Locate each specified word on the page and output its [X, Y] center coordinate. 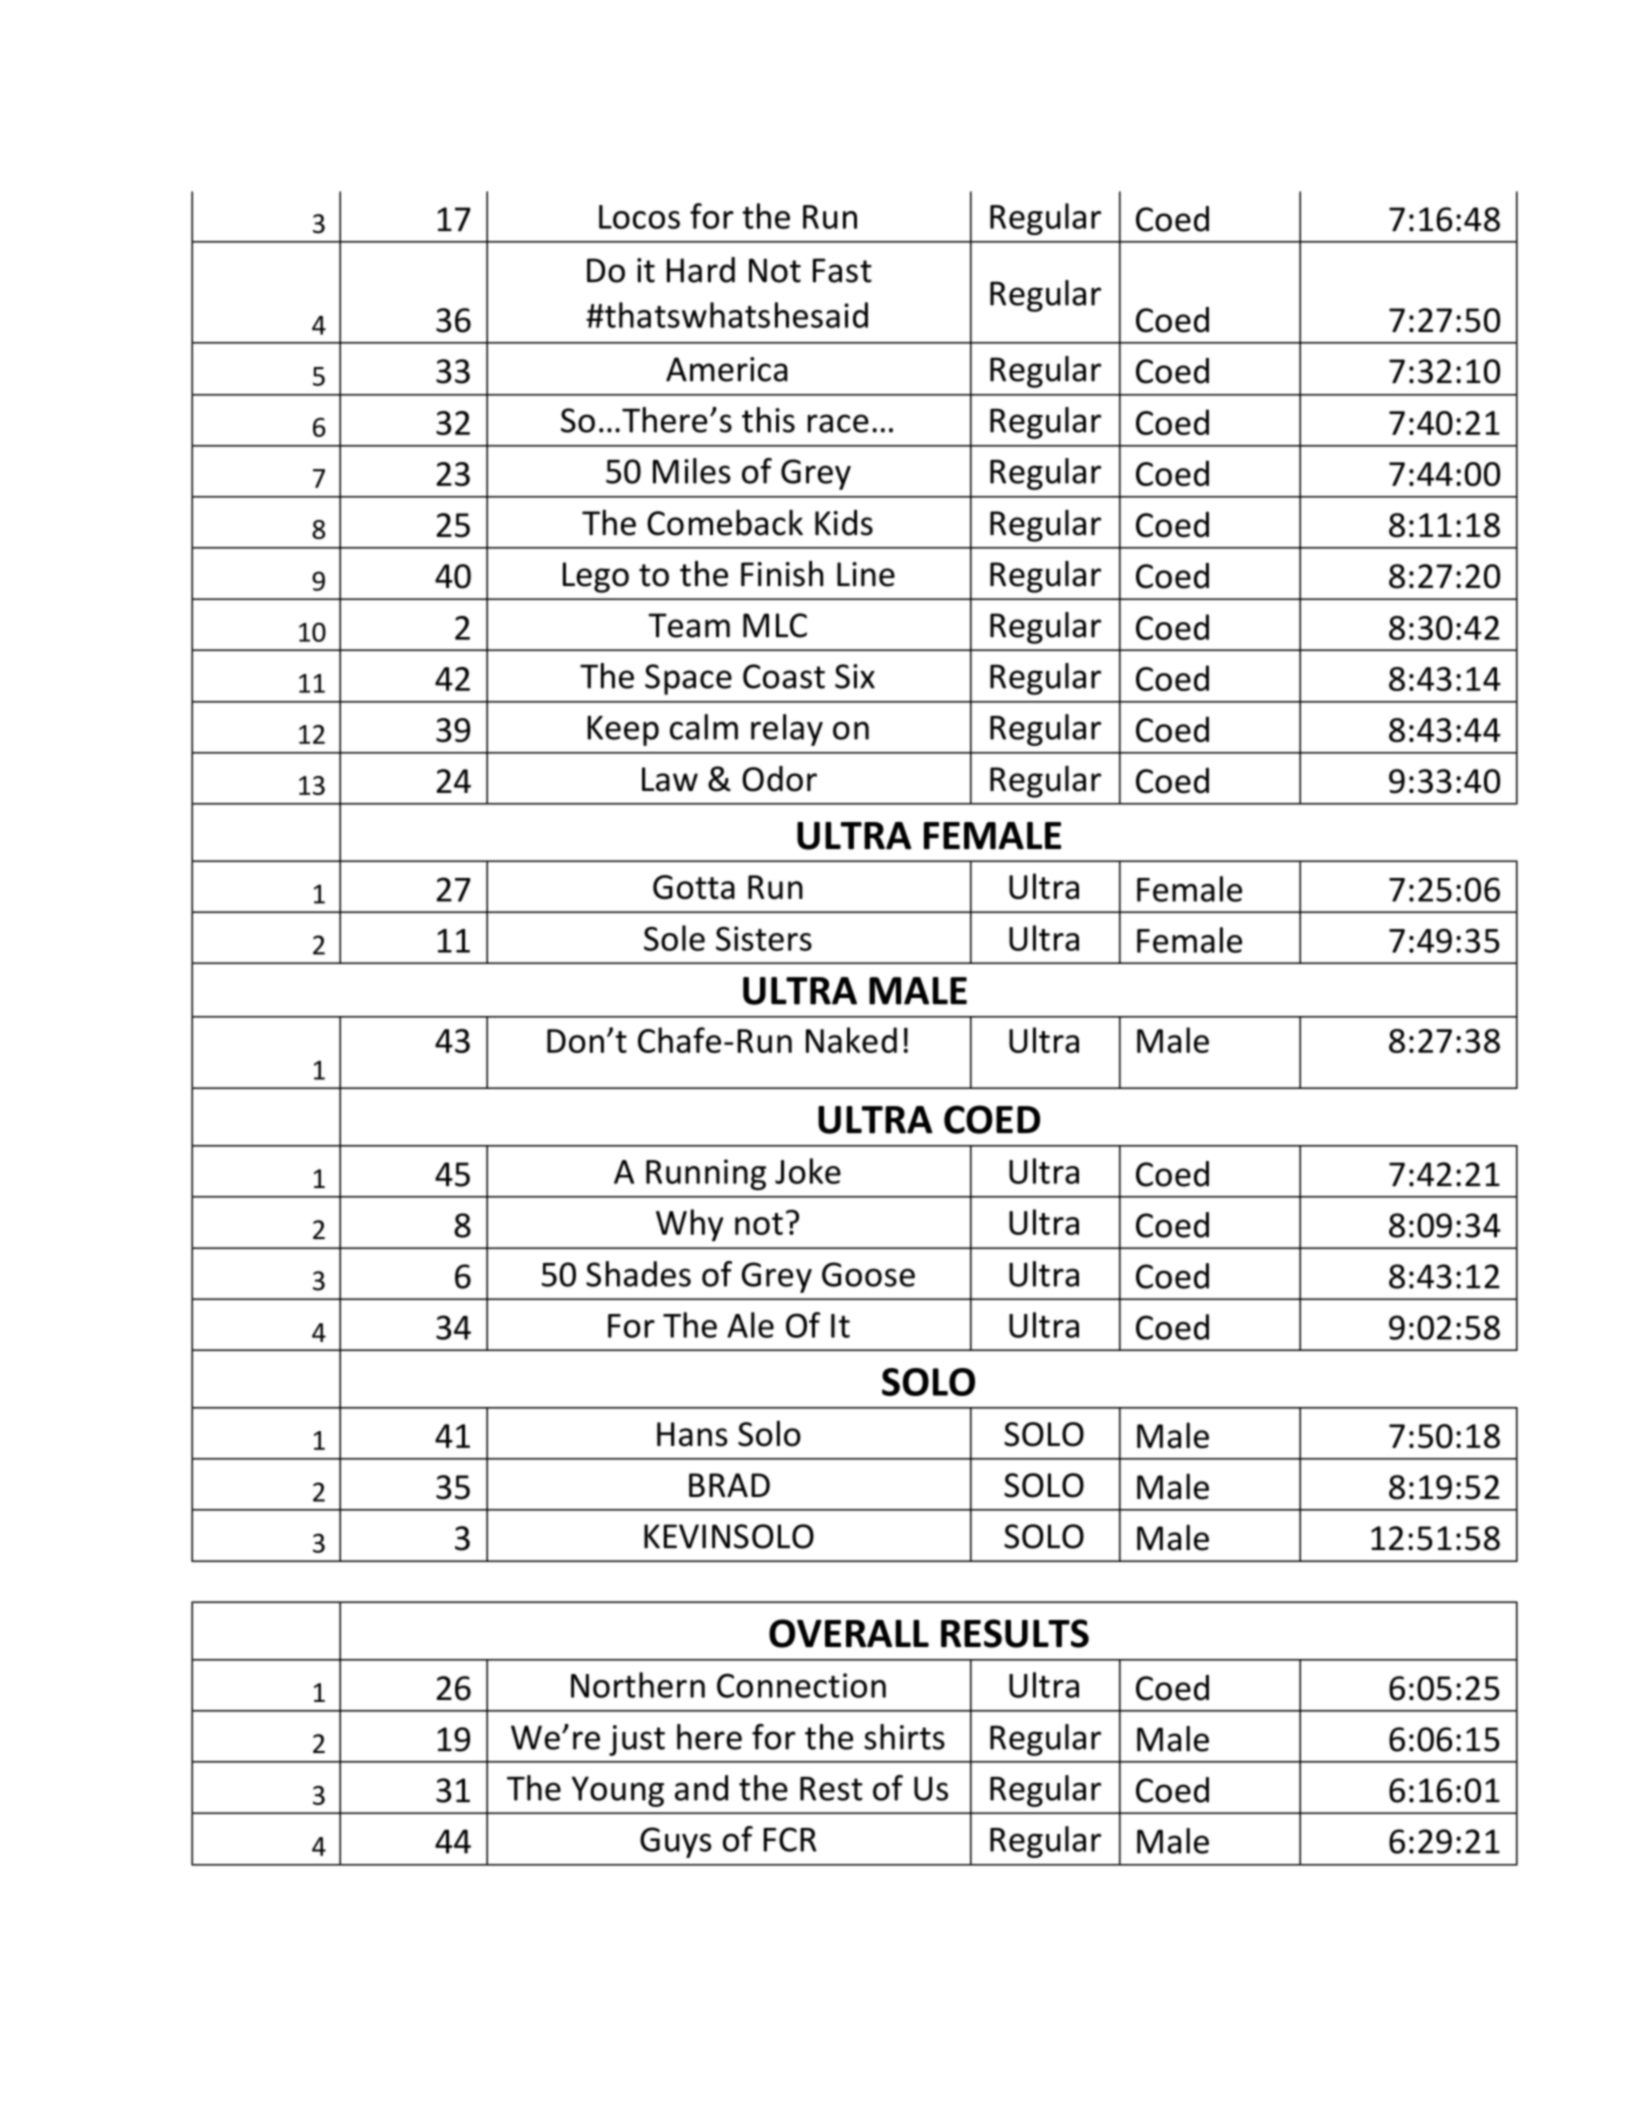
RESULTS [1015, 1633]
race [838, 423]
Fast [842, 270]
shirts [904, 1737]
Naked [851, 1040]
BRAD [729, 1485]
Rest [831, 1789]
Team [689, 625]
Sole [674, 938]
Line [866, 574]
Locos [639, 217]
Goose [868, 1274]
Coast [784, 676]
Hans [692, 1434]
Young [618, 1791]
